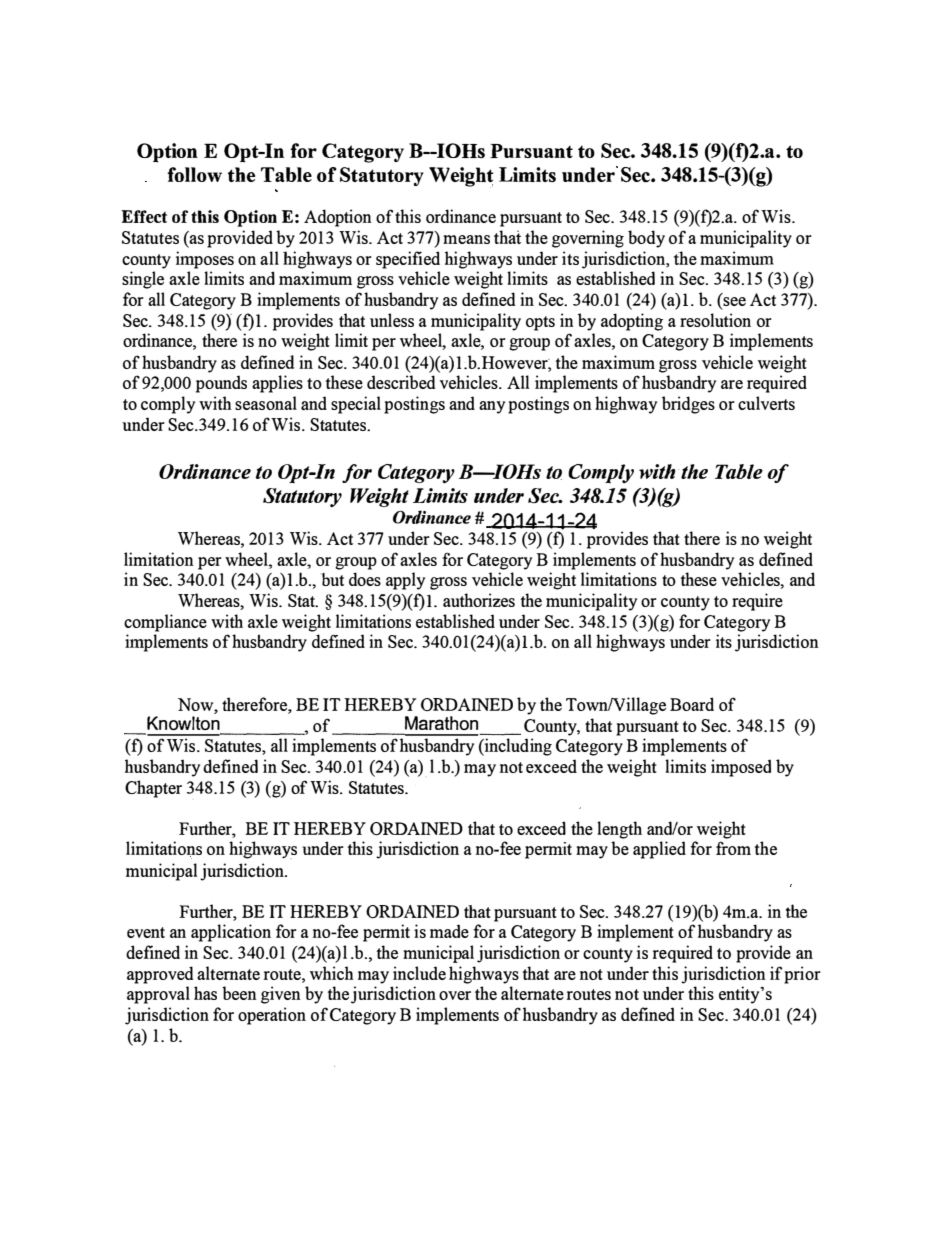 Image resolution: width=952 pixels, height=1233 pixels. What do you see at coordinates (646, 239) in the screenshot?
I see `body` at bounding box center [646, 239].
